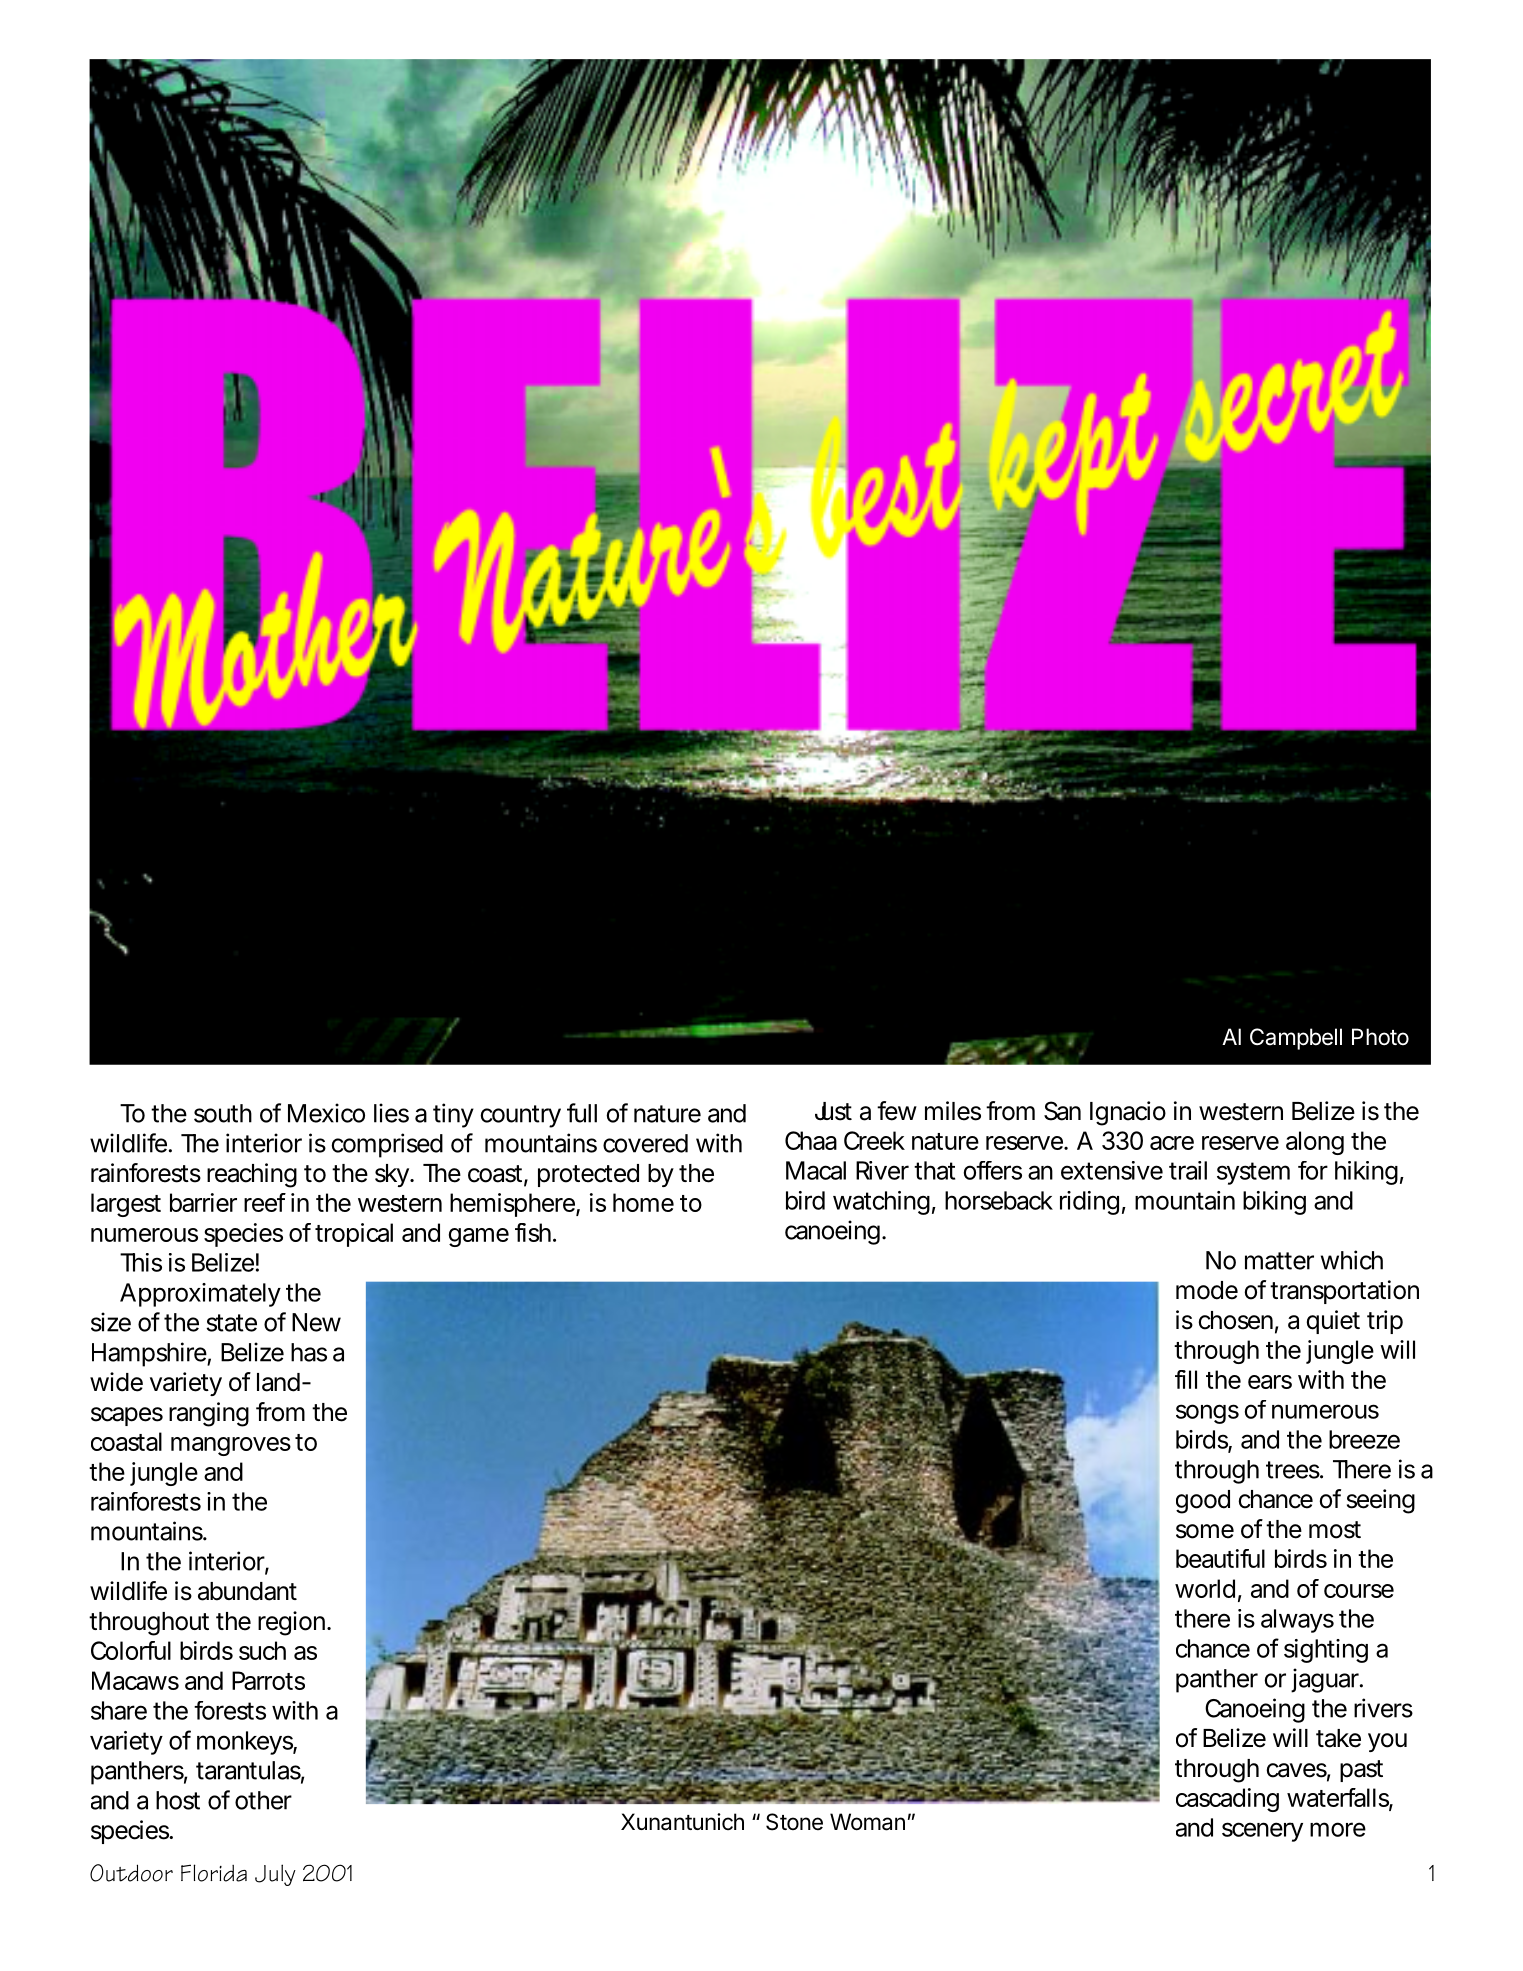  I want to click on Campbell, so click(1296, 1039).
